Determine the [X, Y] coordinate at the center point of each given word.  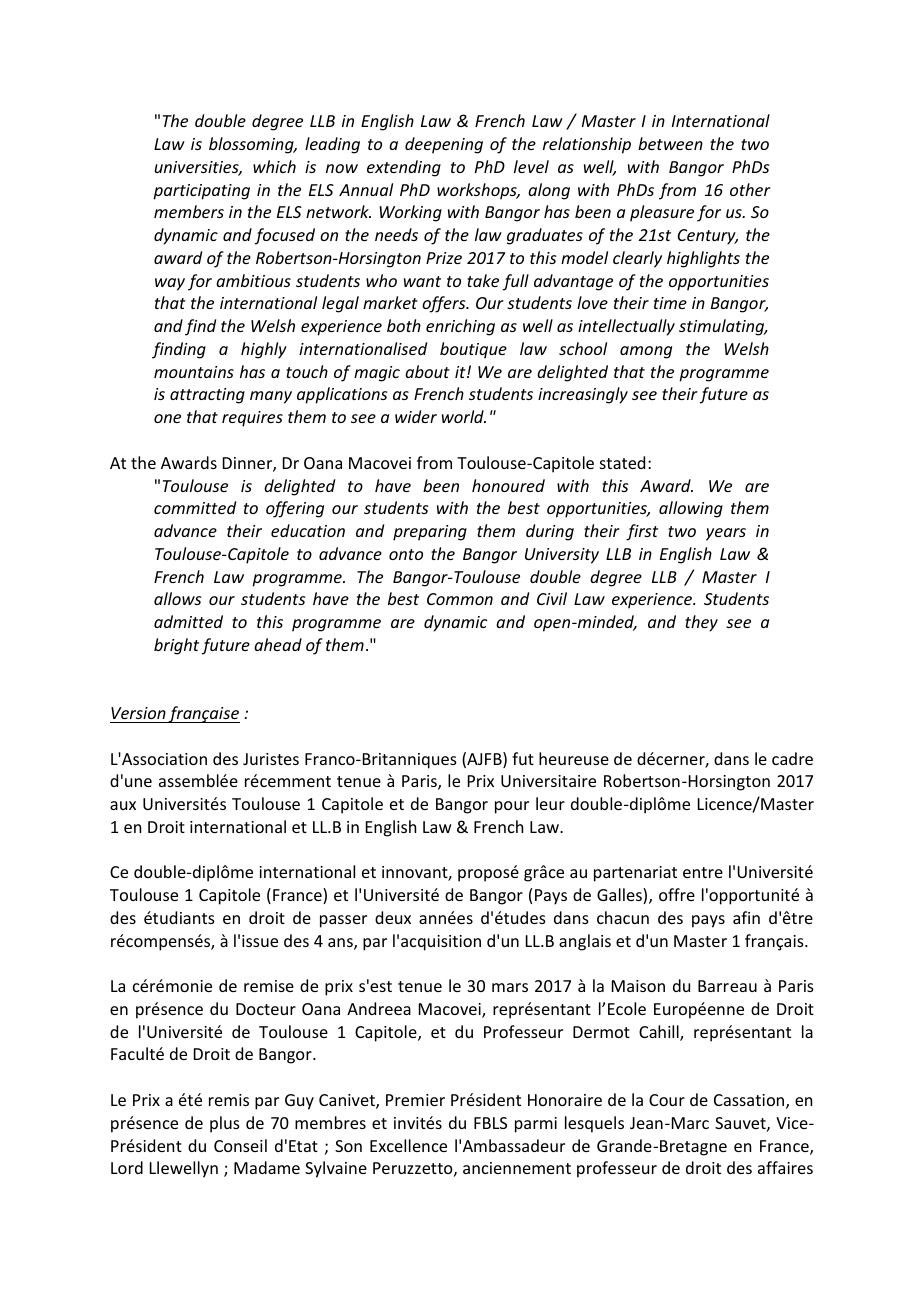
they [701, 623]
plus [225, 1124]
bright [176, 646]
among [646, 352]
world [464, 416]
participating [201, 192]
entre [703, 872]
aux [123, 805]
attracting [207, 396]
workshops [478, 191]
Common [460, 599]
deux [393, 917]
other [750, 189]
